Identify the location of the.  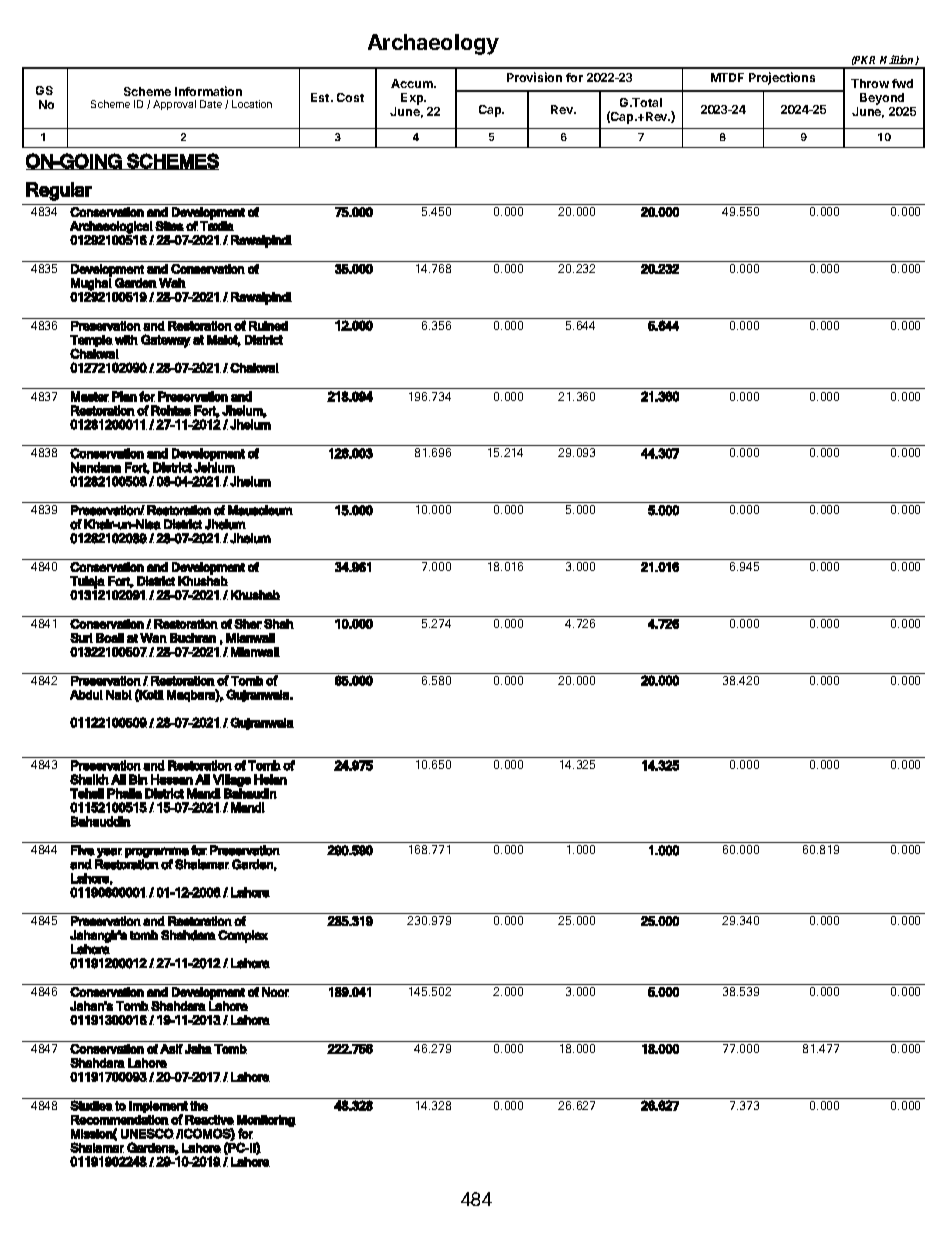
(199, 1106).
